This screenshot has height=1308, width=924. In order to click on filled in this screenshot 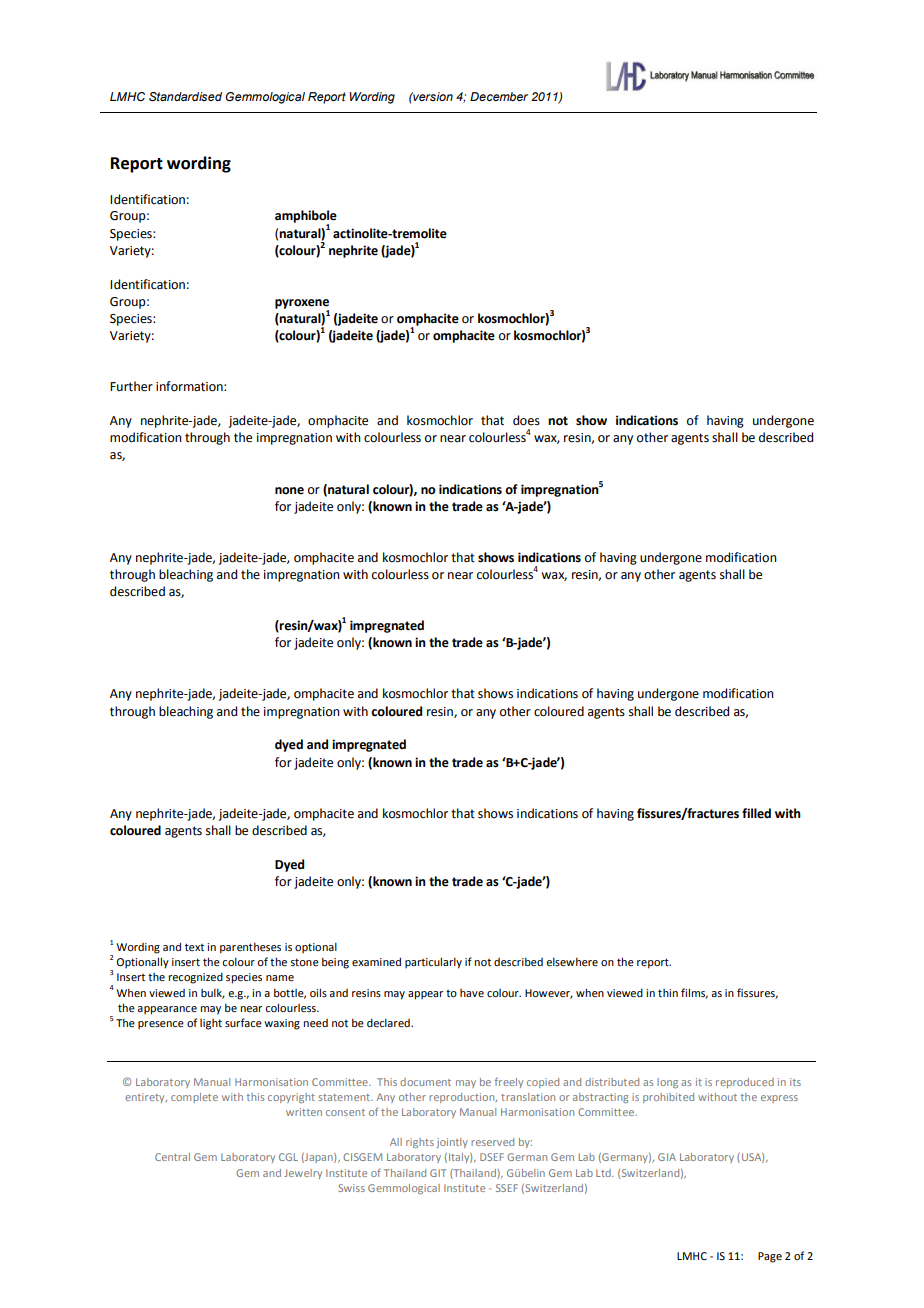, I will do `click(756, 813)`.
